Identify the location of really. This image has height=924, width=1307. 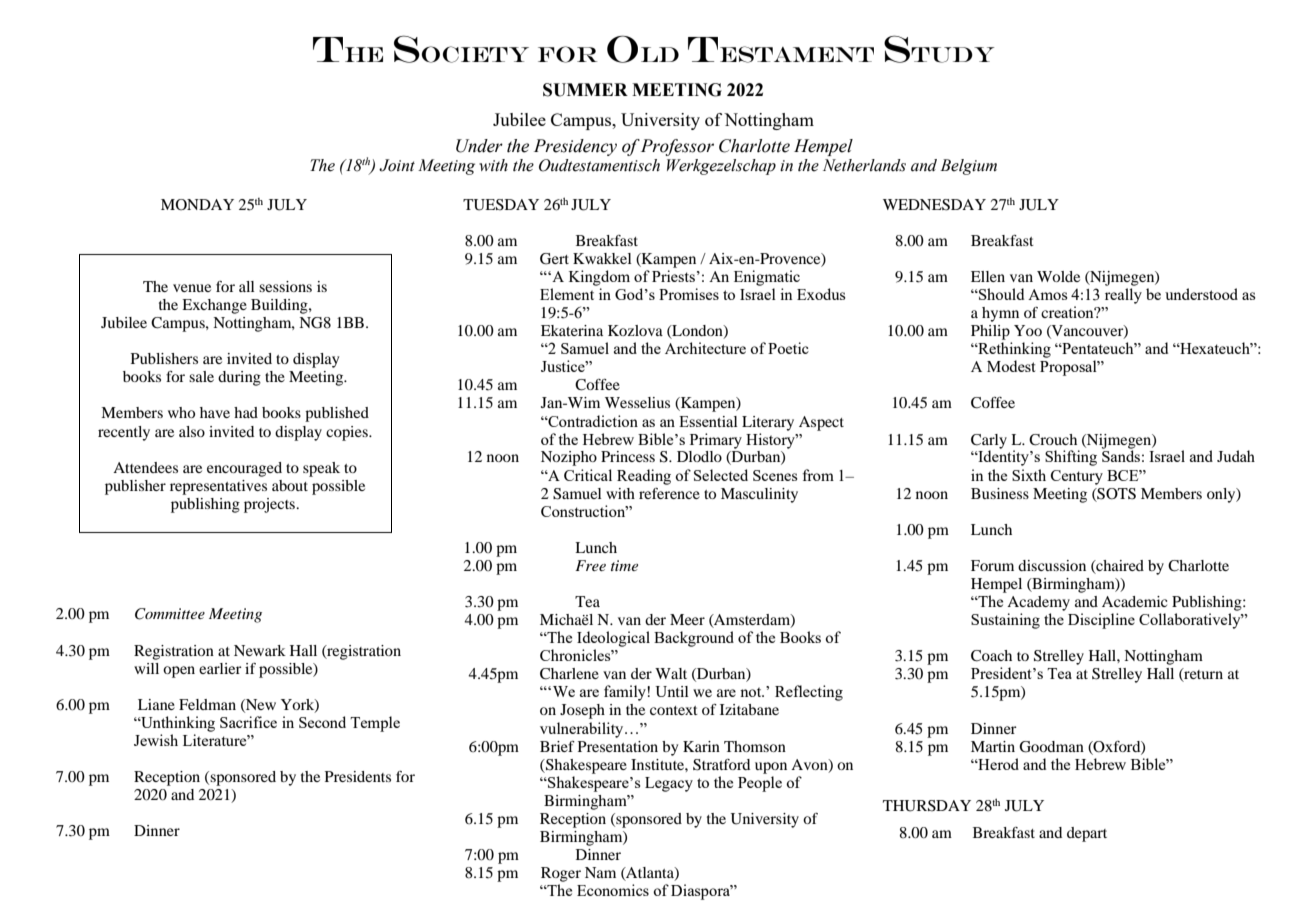
(1123, 296).
